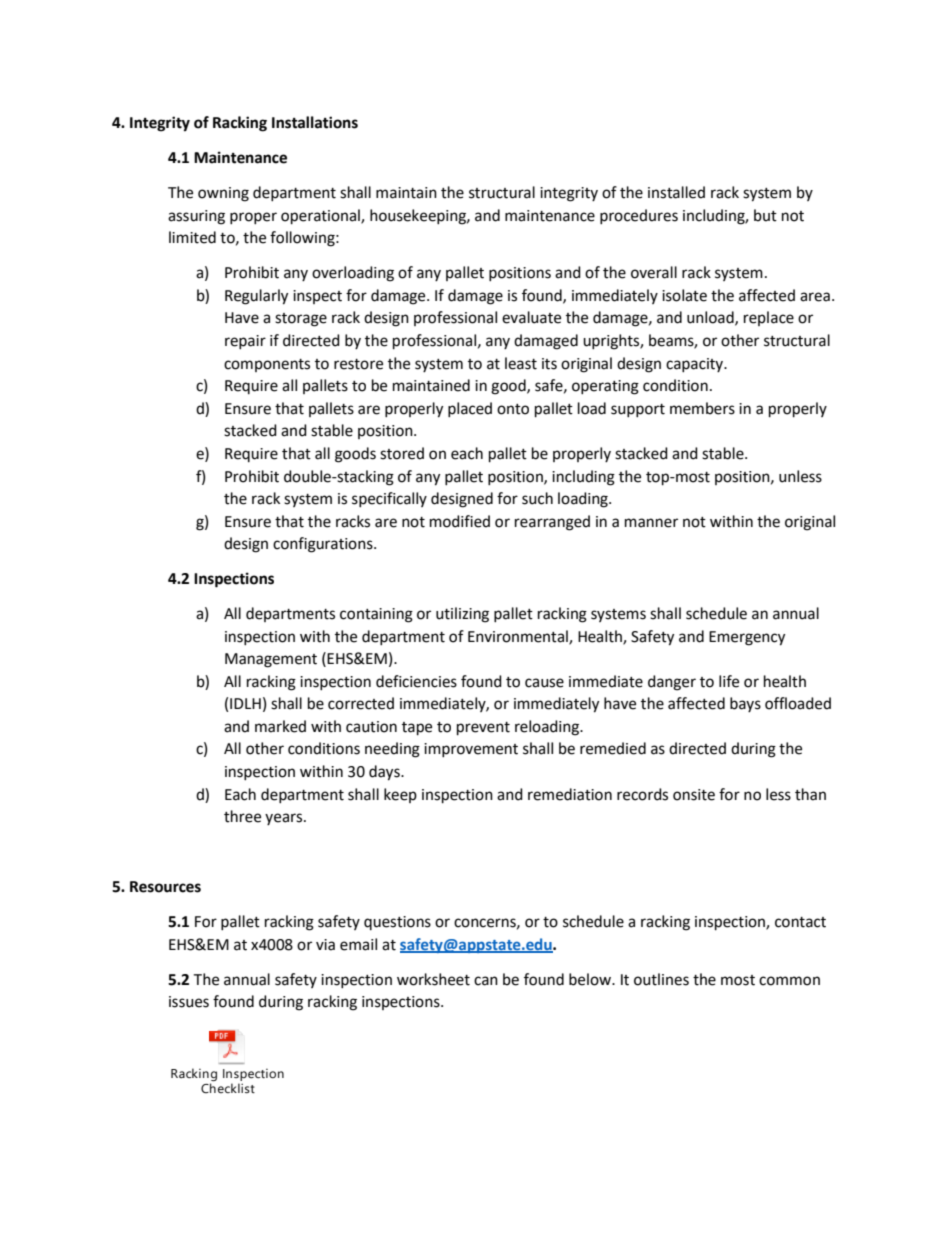 Image resolution: width=952 pixels, height=1233 pixels. Describe the element at coordinates (676, 192) in the page. I see `installed` at that location.
